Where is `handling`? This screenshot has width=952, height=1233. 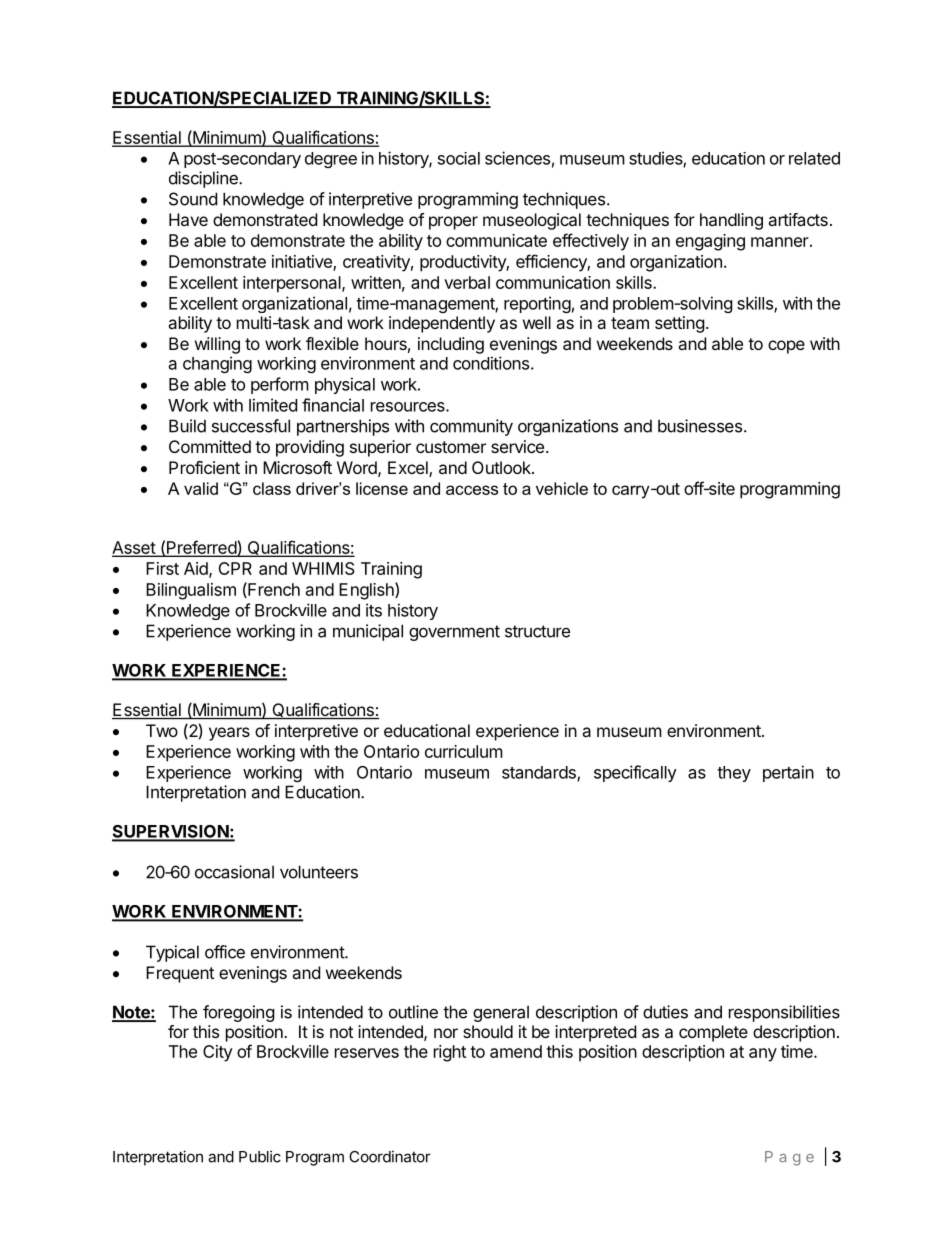 handling is located at coordinates (731, 221).
